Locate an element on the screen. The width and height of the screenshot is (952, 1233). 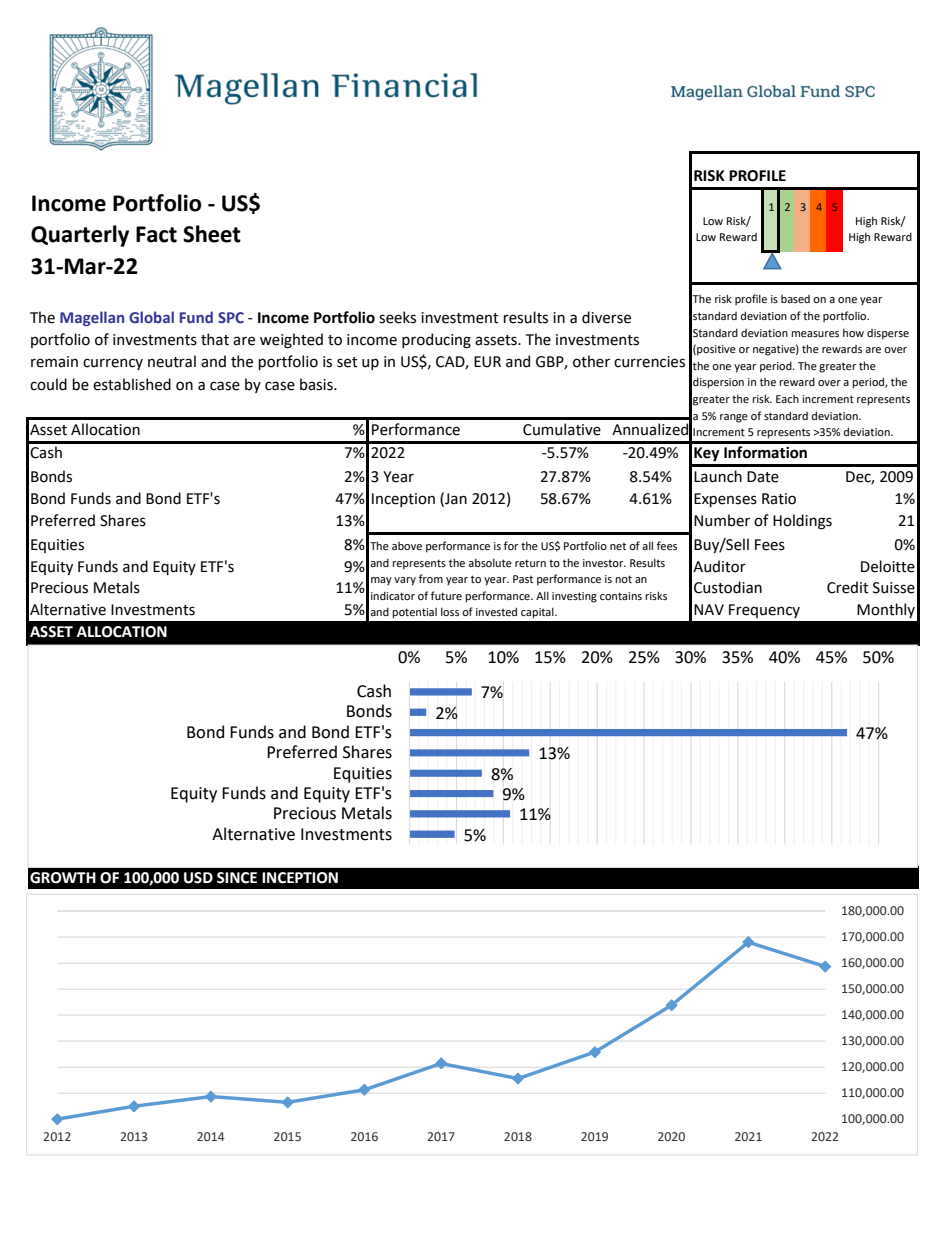
Fact is located at coordinates (156, 234).
